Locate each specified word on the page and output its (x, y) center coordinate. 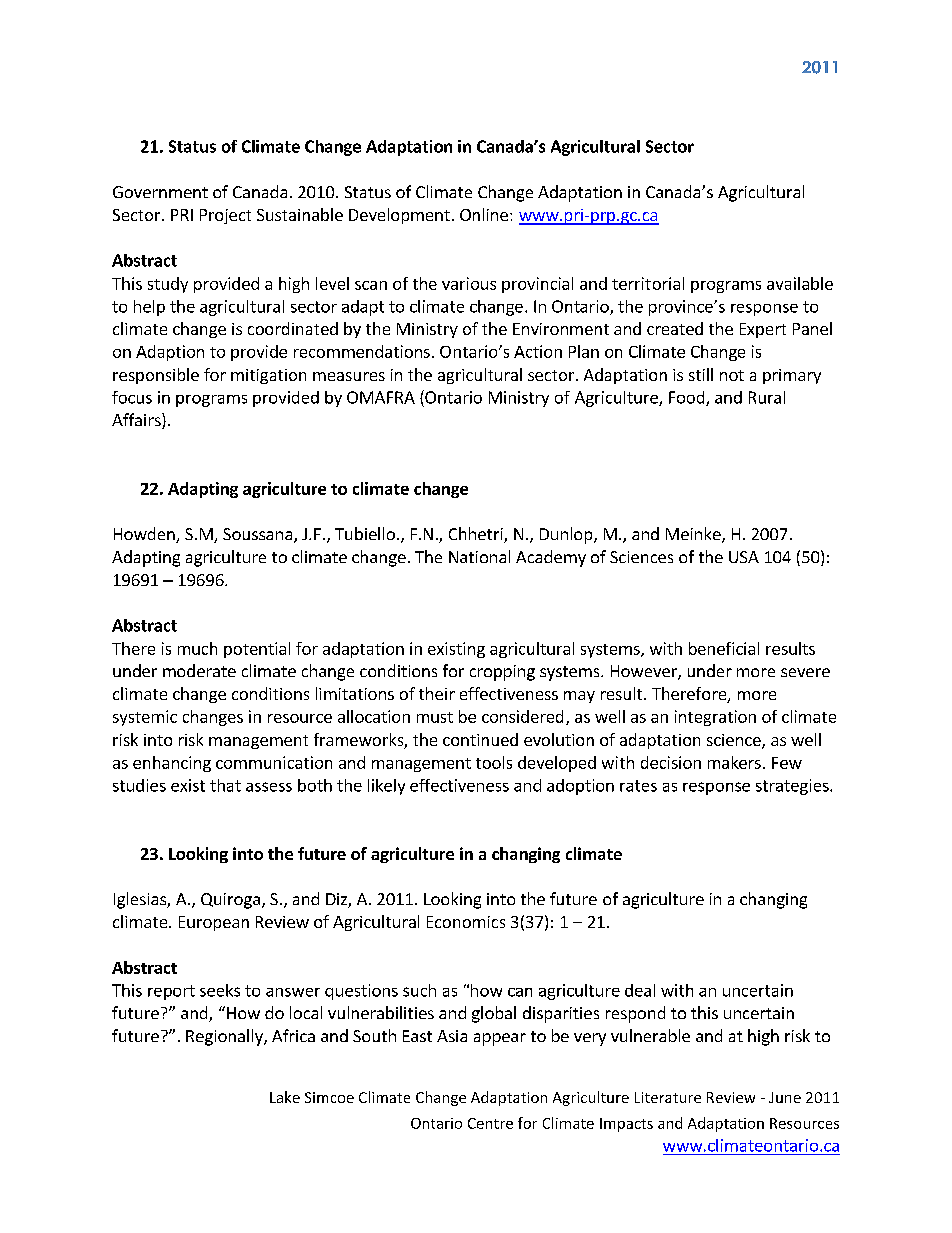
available (800, 283)
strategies (793, 787)
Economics (466, 922)
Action (538, 351)
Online (484, 214)
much (197, 648)
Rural (767, 397)
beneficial (724, 648)
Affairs (137, 421)
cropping (502, 673)
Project (225, 216)
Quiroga (230, 901)
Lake (285, 1097)
